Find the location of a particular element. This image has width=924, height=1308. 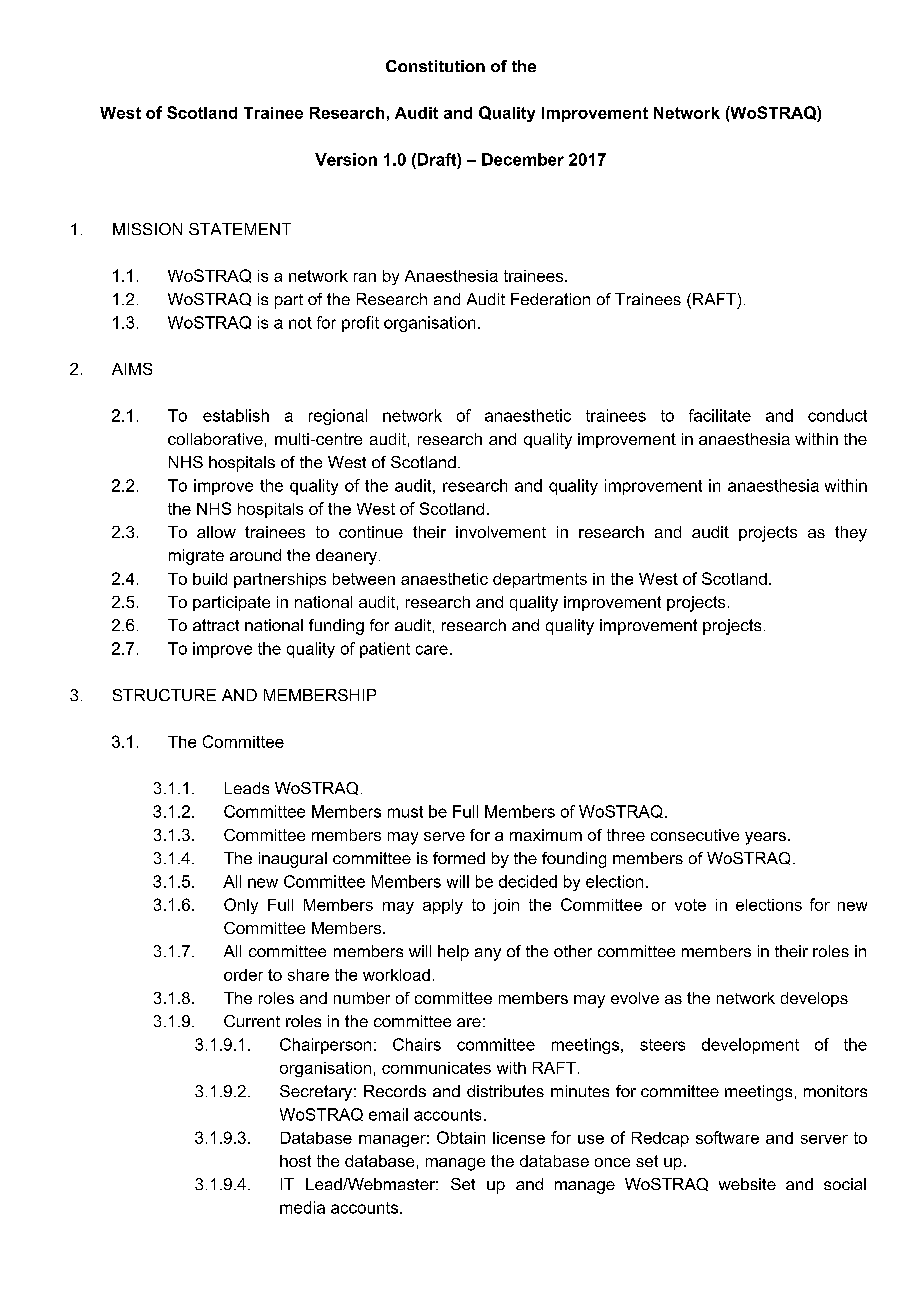

facilitate is located at coordinates (720, 415).
